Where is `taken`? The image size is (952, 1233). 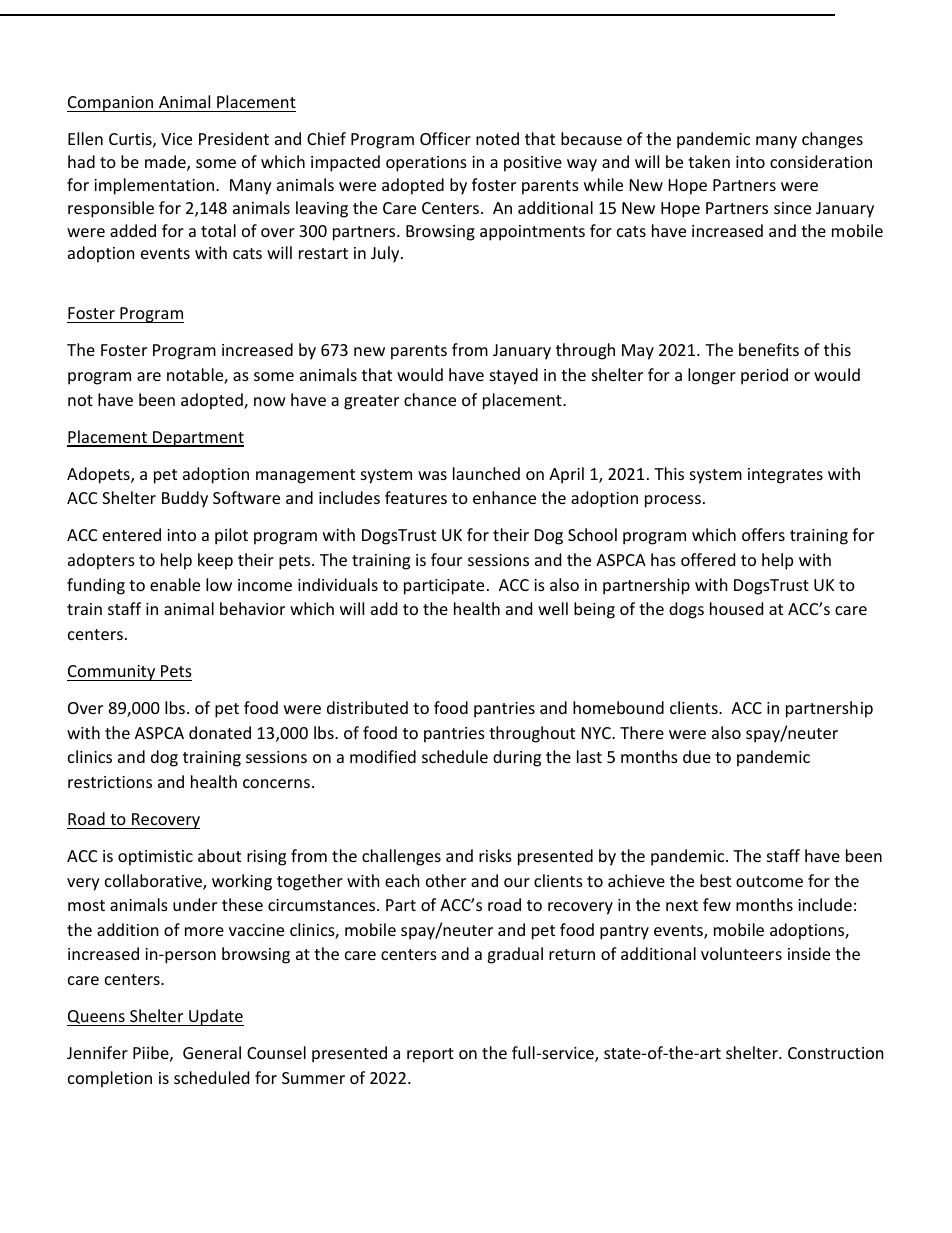 taken is located at coordinates (709, 161).
